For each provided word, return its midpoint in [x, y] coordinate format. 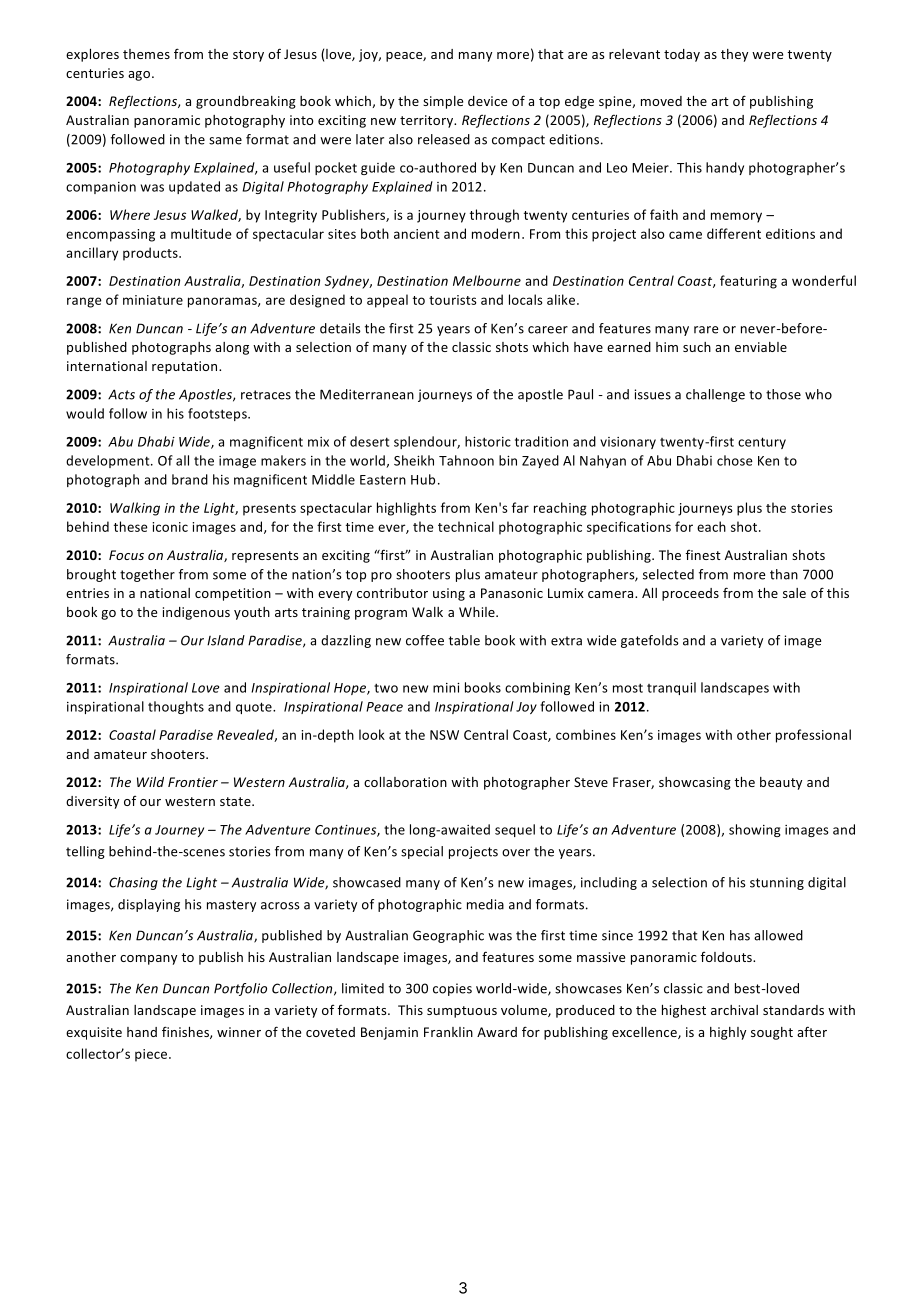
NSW [444, 735]
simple [443, 102]
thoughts [176, 707]
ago [140, 76]
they [734, 55]
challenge [715, 395]
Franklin [448, 1032]
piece [152, 1055]
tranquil [671, 688]
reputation [186, 367]
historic [488, 441]
